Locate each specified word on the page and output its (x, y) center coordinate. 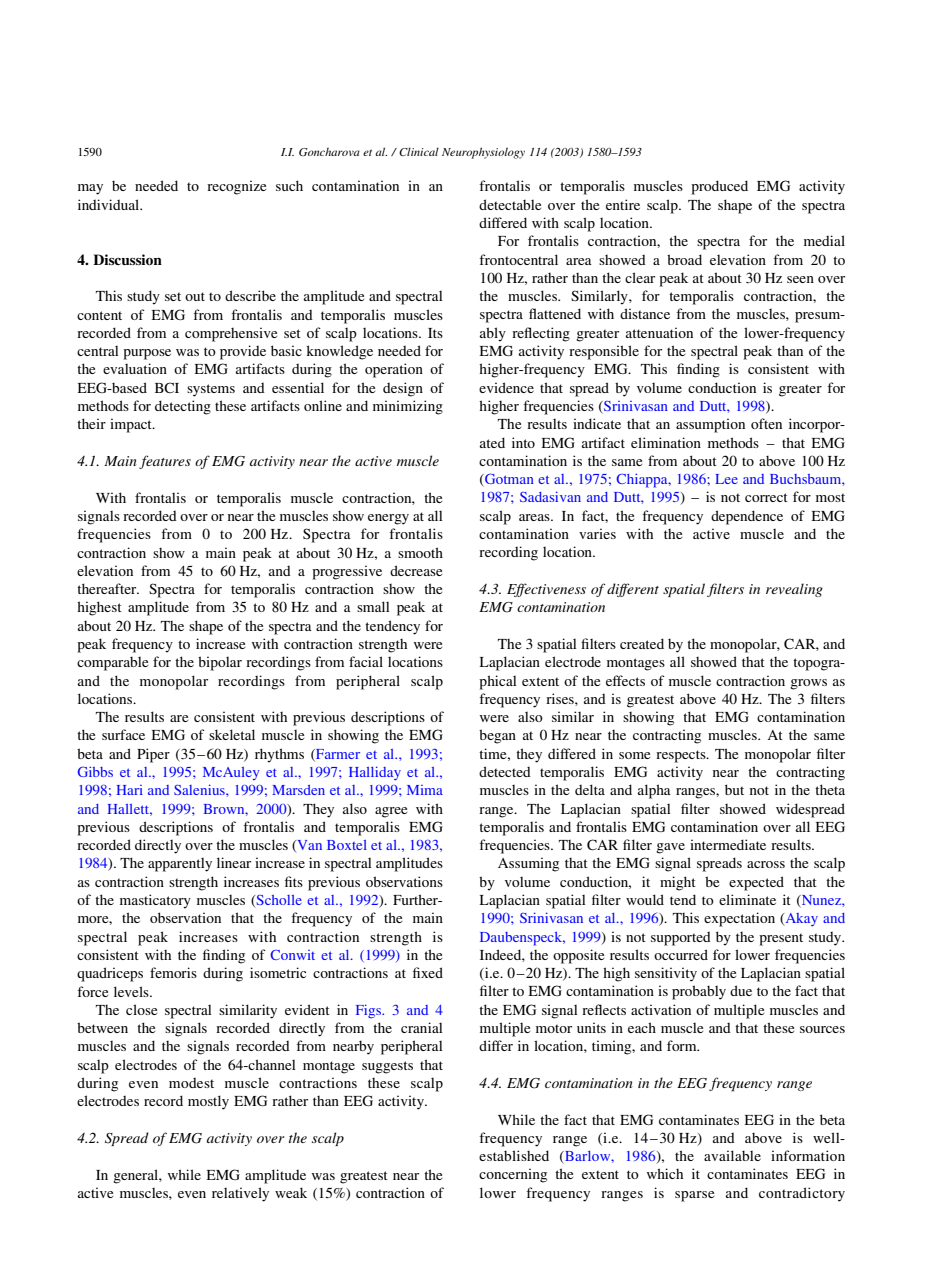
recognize (236, 187)
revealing (794, 590)
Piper (153, 755)
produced (719, 187)
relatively (240, 1194)
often (766, 423)
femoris (173, 972)
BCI (167, 387)
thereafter (108, 588)
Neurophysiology (483, 153)
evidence (506, 387)
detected (505, 771)
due (741, 990)
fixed (428, 972)
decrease (416, 570)
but (734, 789)
